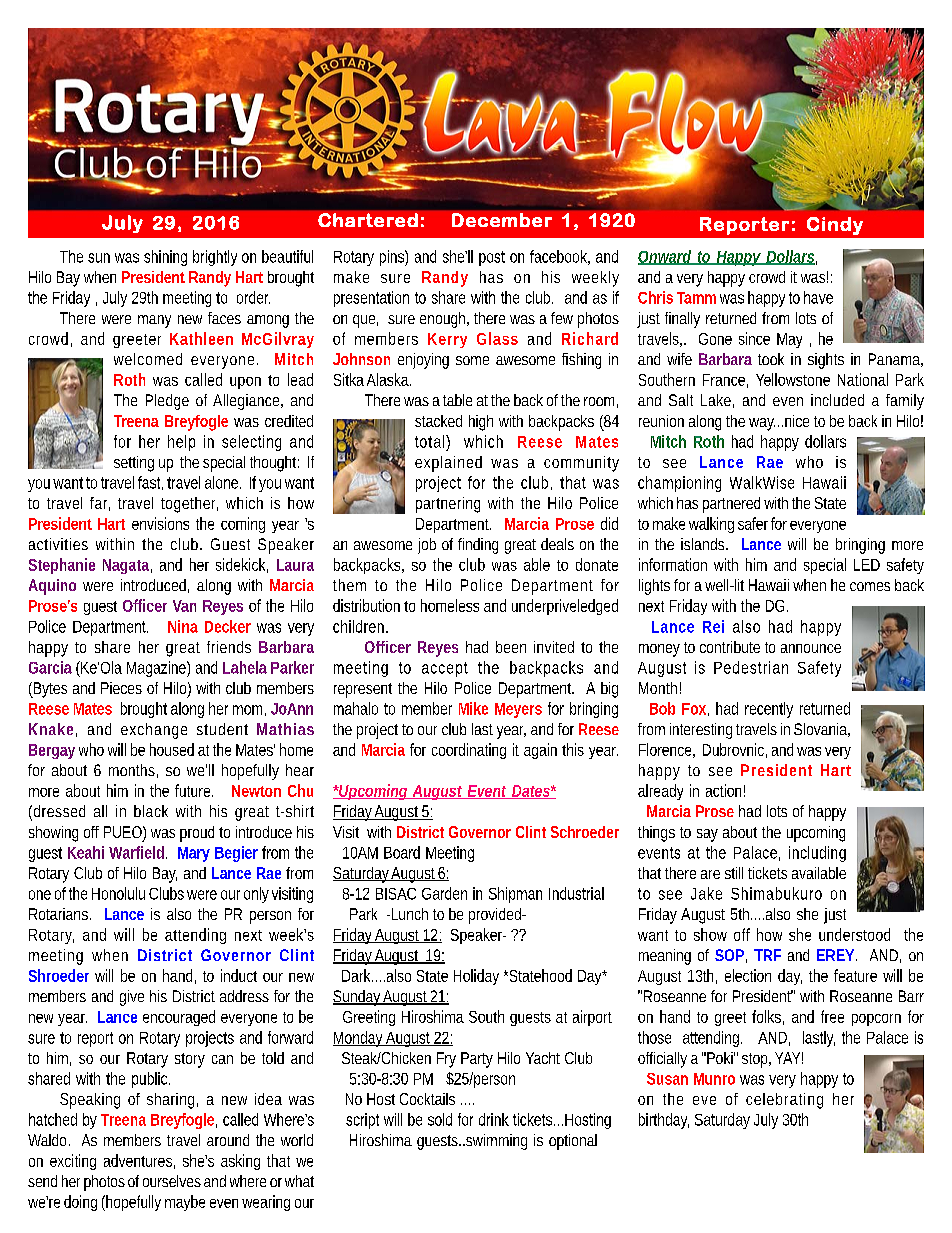 This screenshot has width=952, height=1233. I want to click on shining, so click(165, 258).
